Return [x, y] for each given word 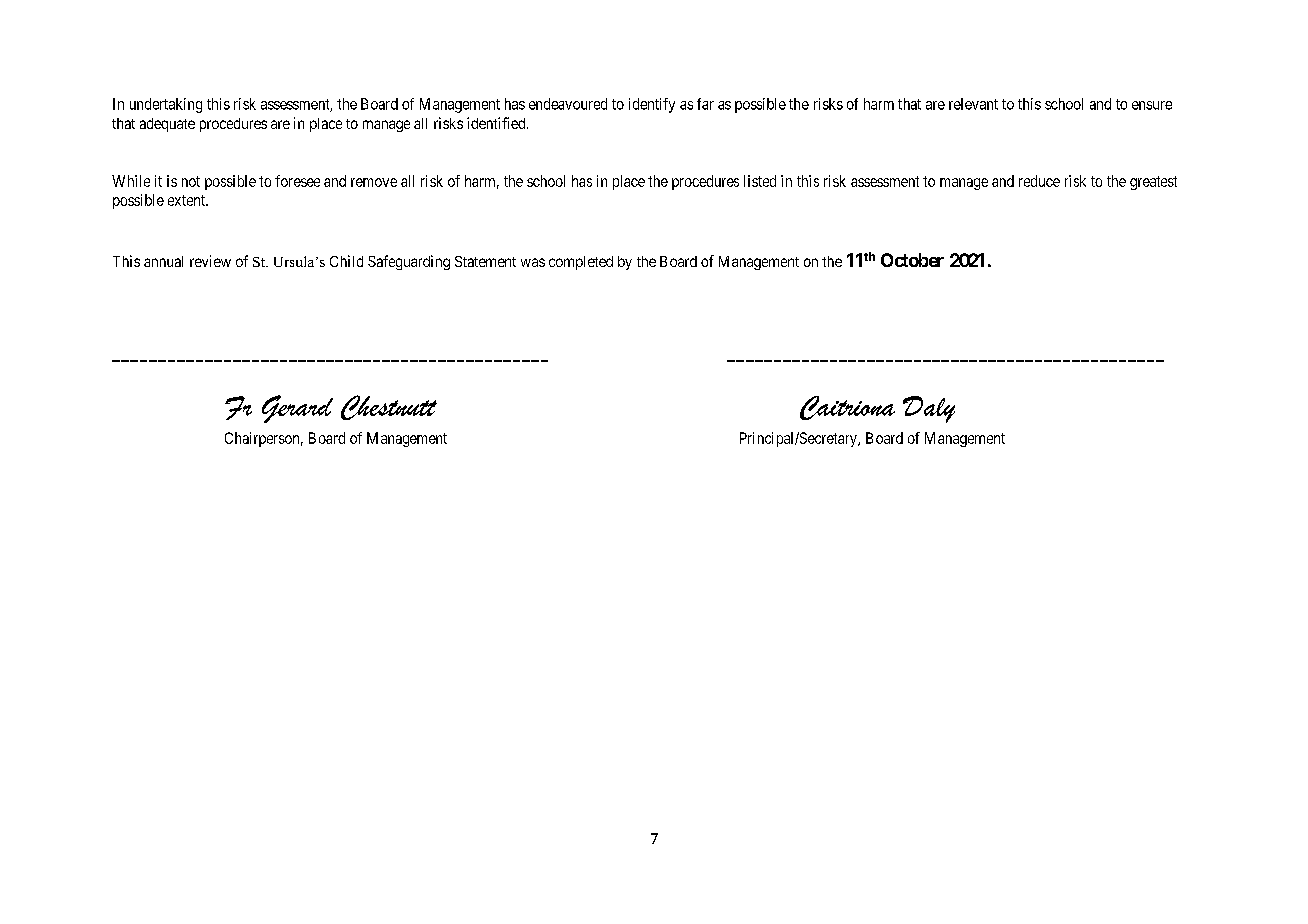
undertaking [166, 105]
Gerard [297, 409]
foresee [297, 181]
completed [581, 263]
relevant [973, 104]
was [533, 262]
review [210, 261]
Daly [929, 409]
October [912, 260]
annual [163, 261]
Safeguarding [409, 262]
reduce [1039, 181]
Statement [485, 261]
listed [760, 181]
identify [652, 105]
